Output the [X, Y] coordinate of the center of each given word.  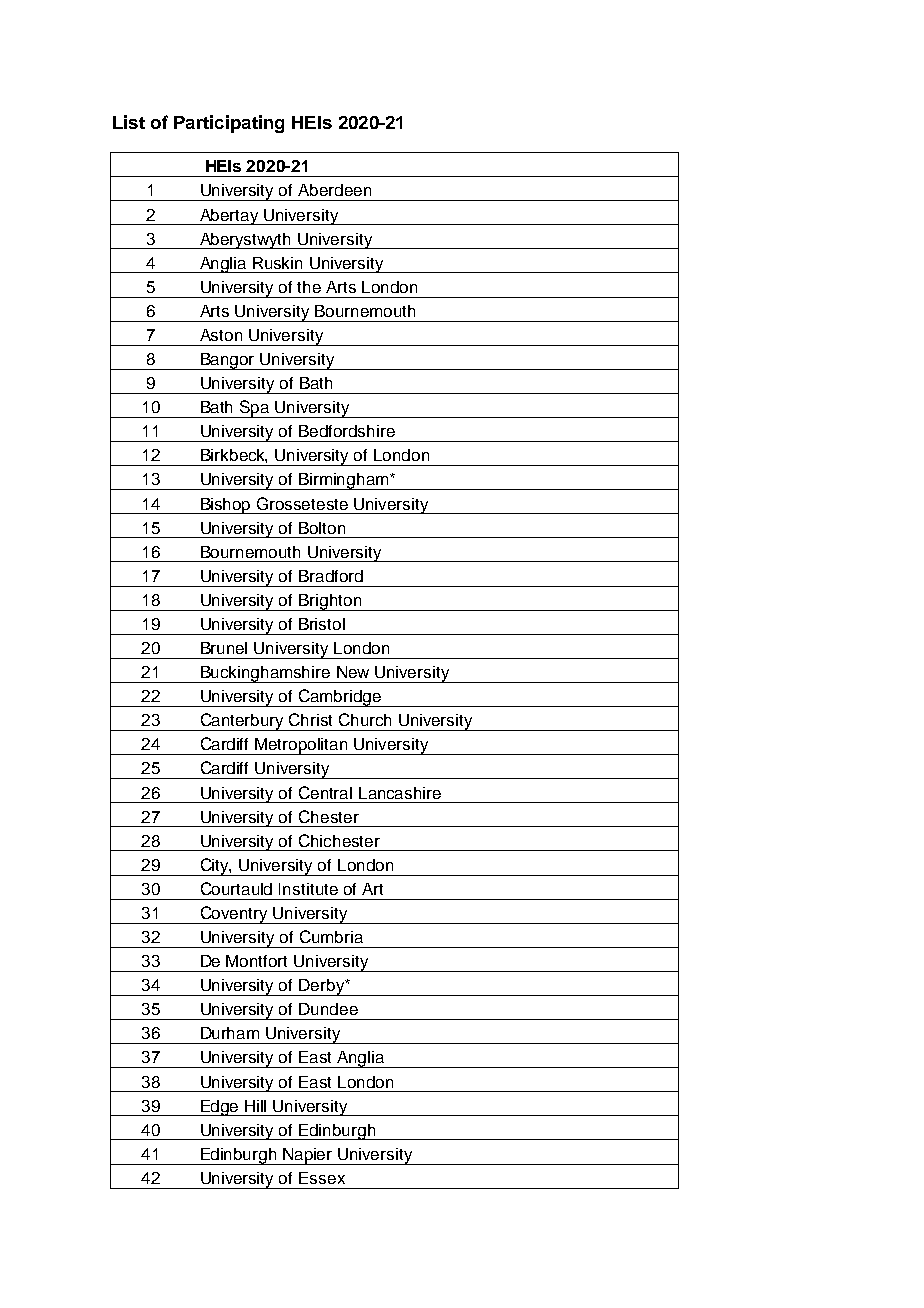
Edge [220, 1108]
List [129, 122]
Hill [255, 1106]
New [353, 672]
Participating [229, 124]
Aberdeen [334, 190]
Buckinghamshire [265, 674]
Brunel [224, 648]
